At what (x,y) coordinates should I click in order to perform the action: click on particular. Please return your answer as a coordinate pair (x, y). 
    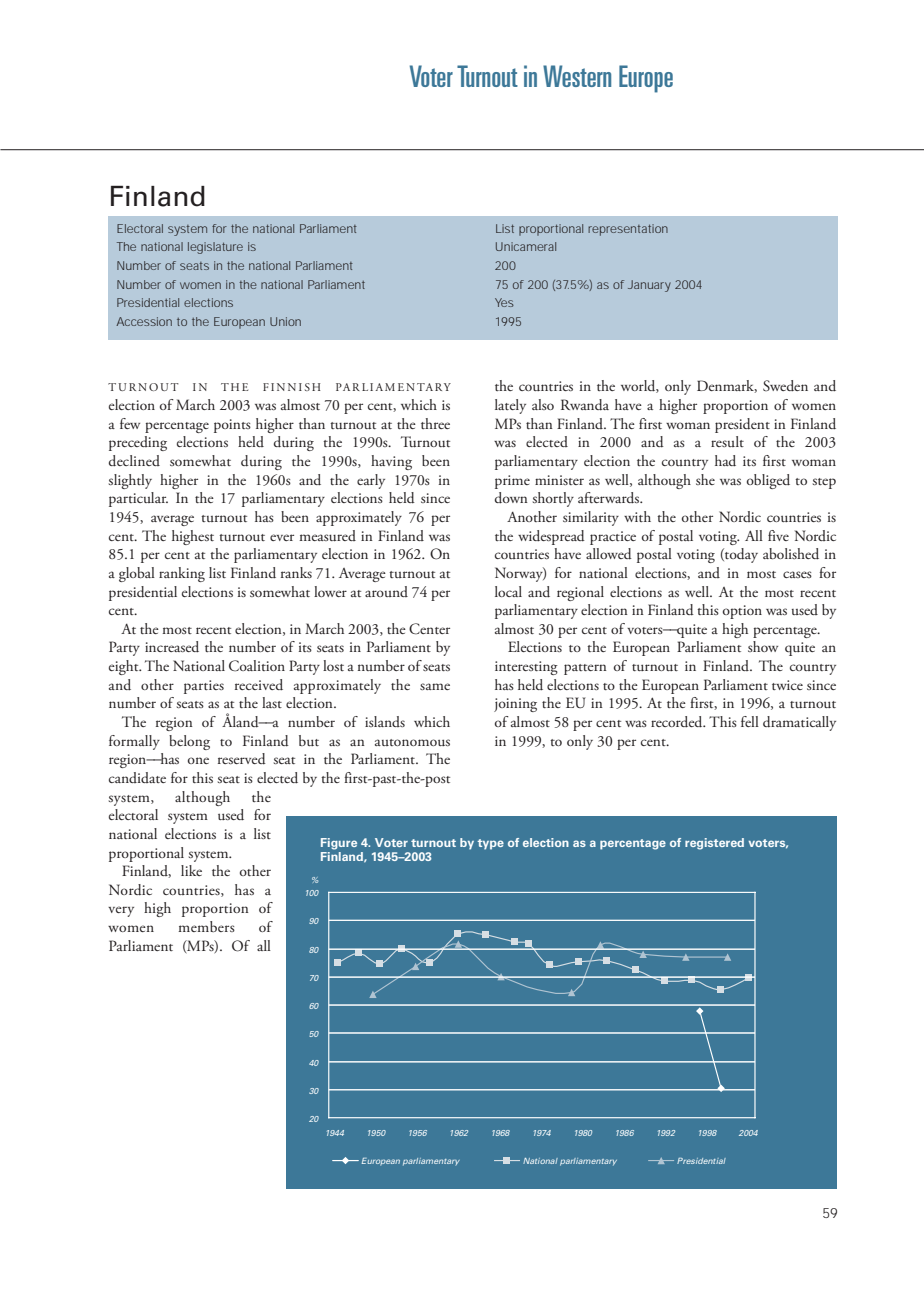
    Looking at the image, I should click on (138, 499).
